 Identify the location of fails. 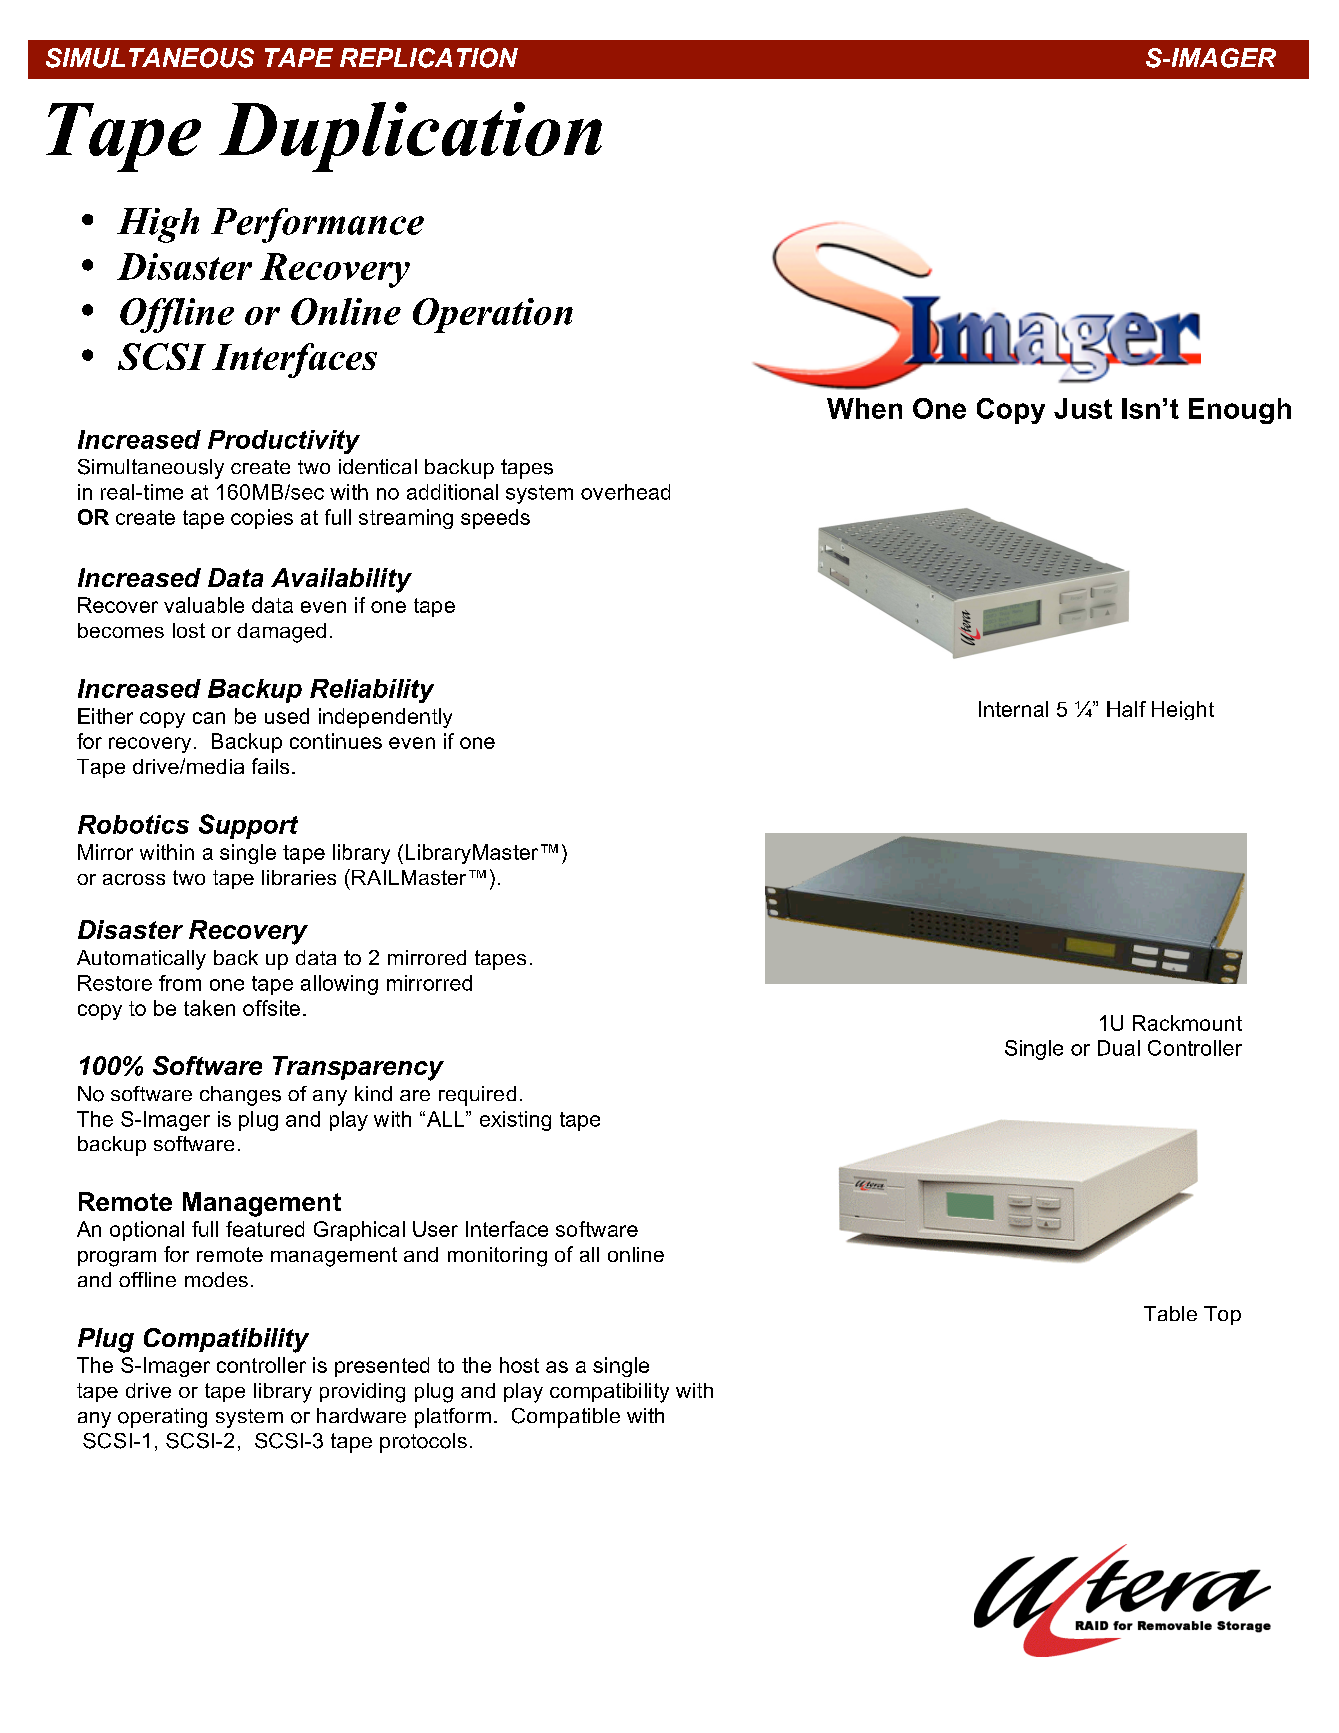
(270, 766).
